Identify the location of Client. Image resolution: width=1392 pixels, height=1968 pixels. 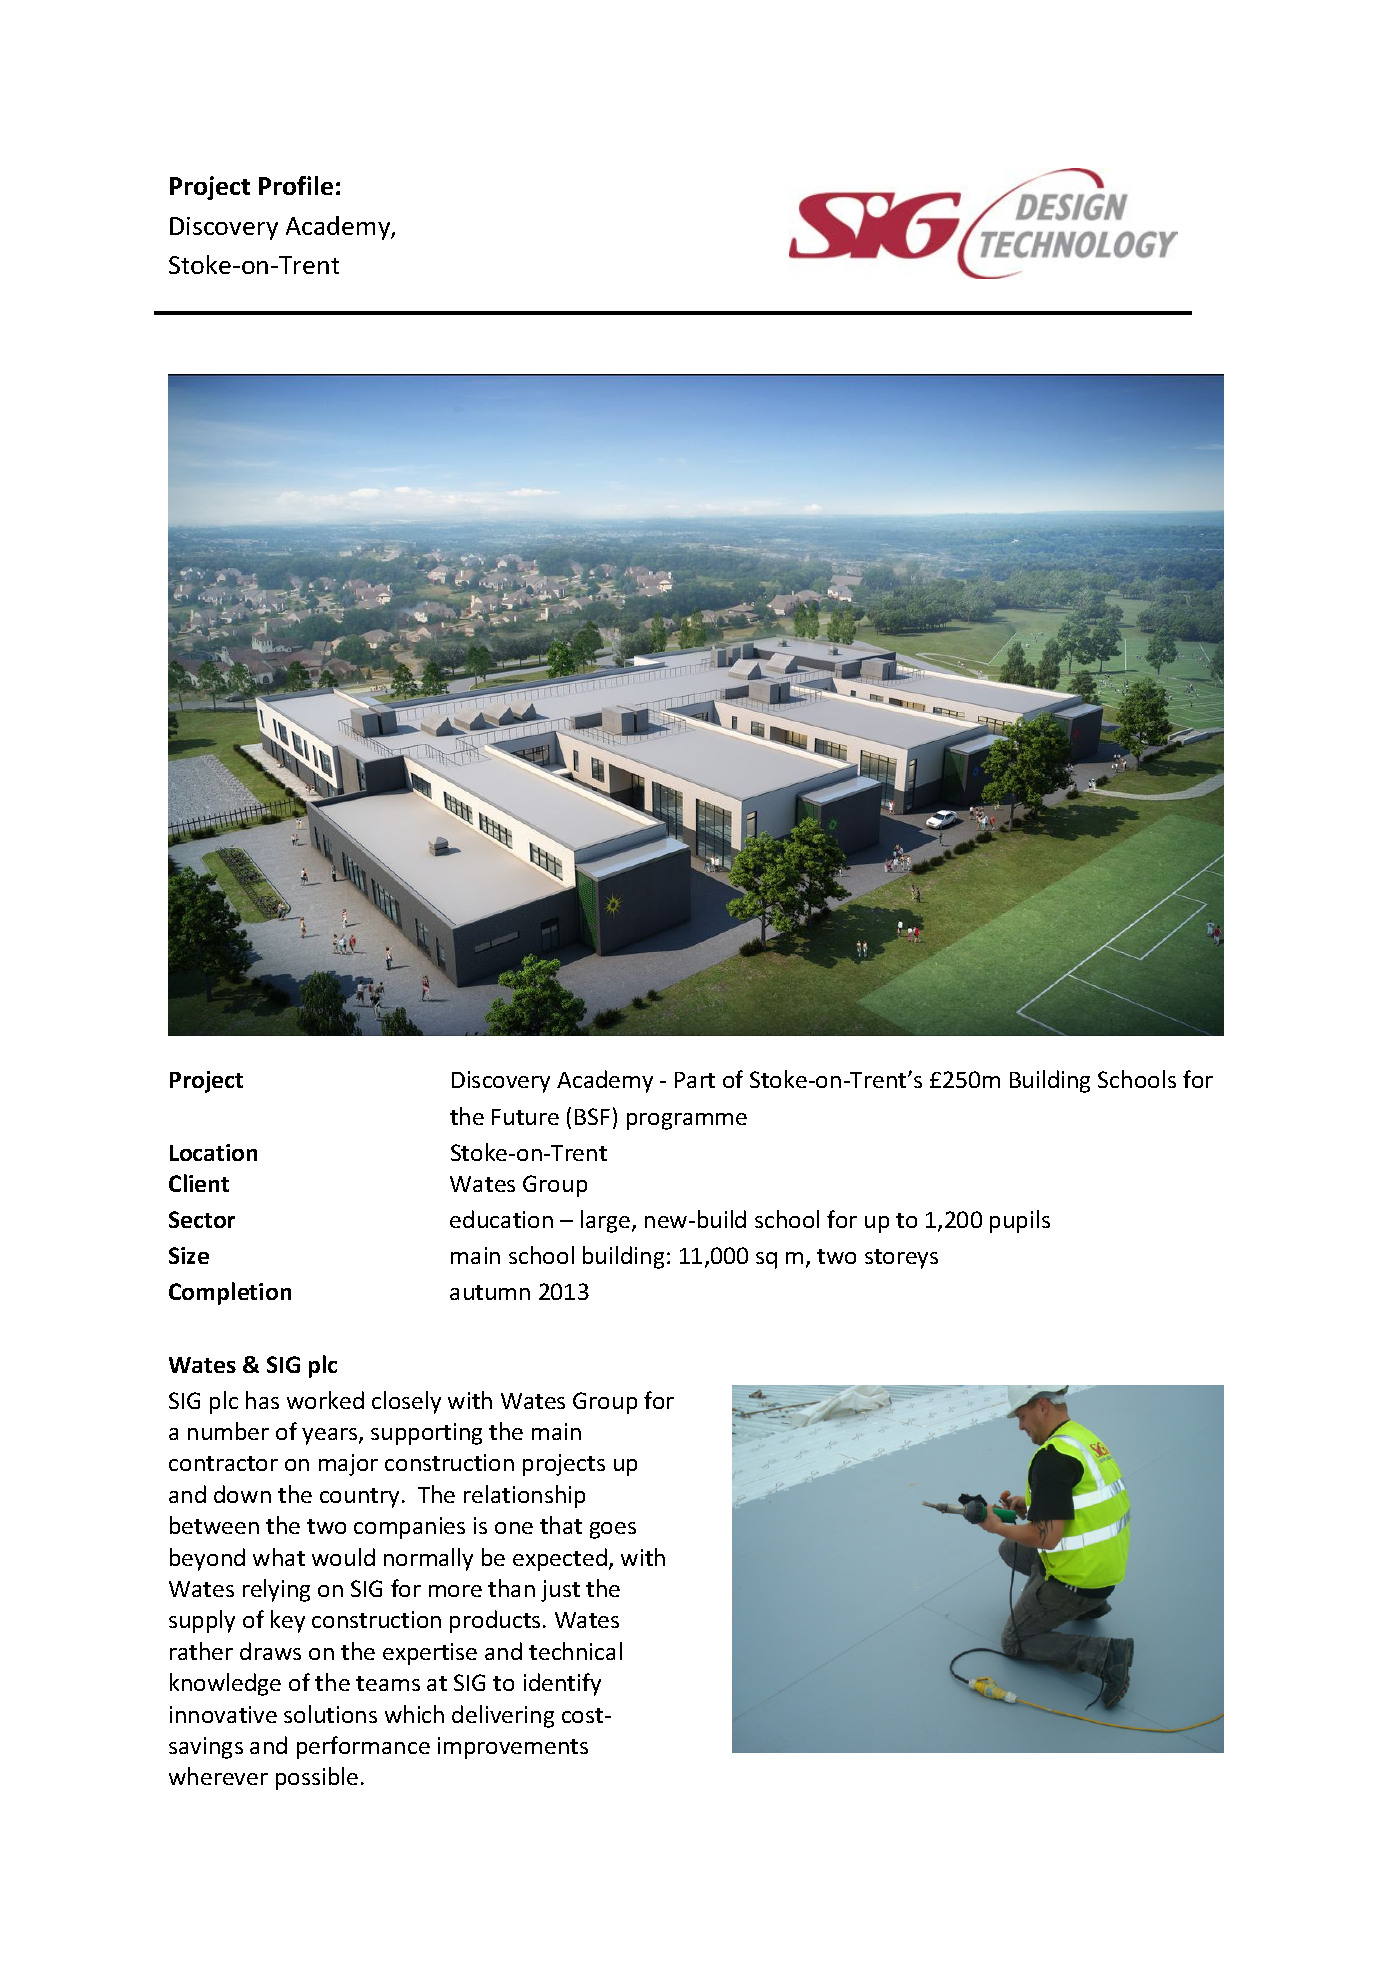
(199, 1183).
